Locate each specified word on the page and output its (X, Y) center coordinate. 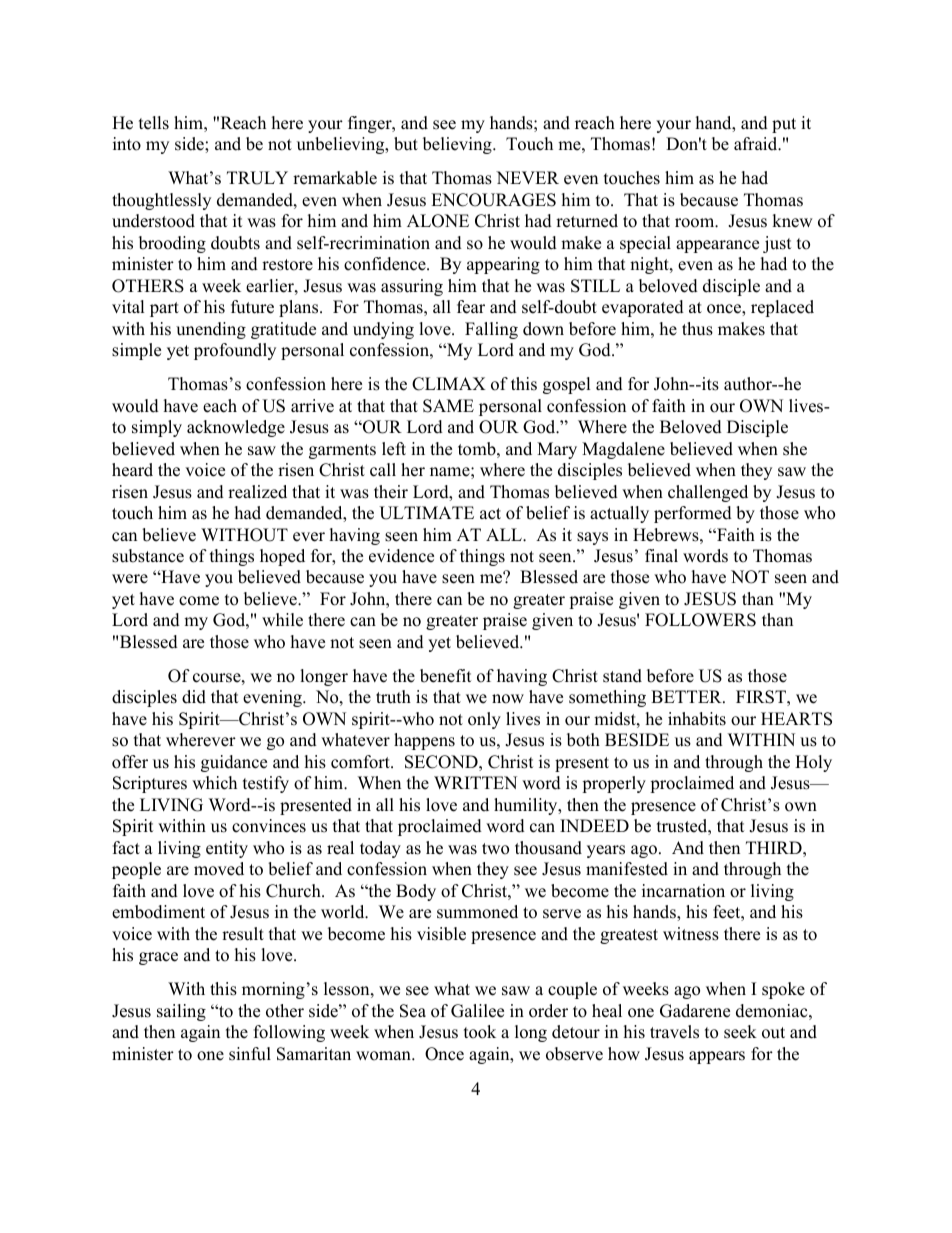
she (795, 449)
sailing (181, 1012)
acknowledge (236, 428)
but (406, 144)
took (480, 1032)
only (484, 720)
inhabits (697, 719)
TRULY (257, 178)
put (784, 125)
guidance (234, 763)
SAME (448, 406)
